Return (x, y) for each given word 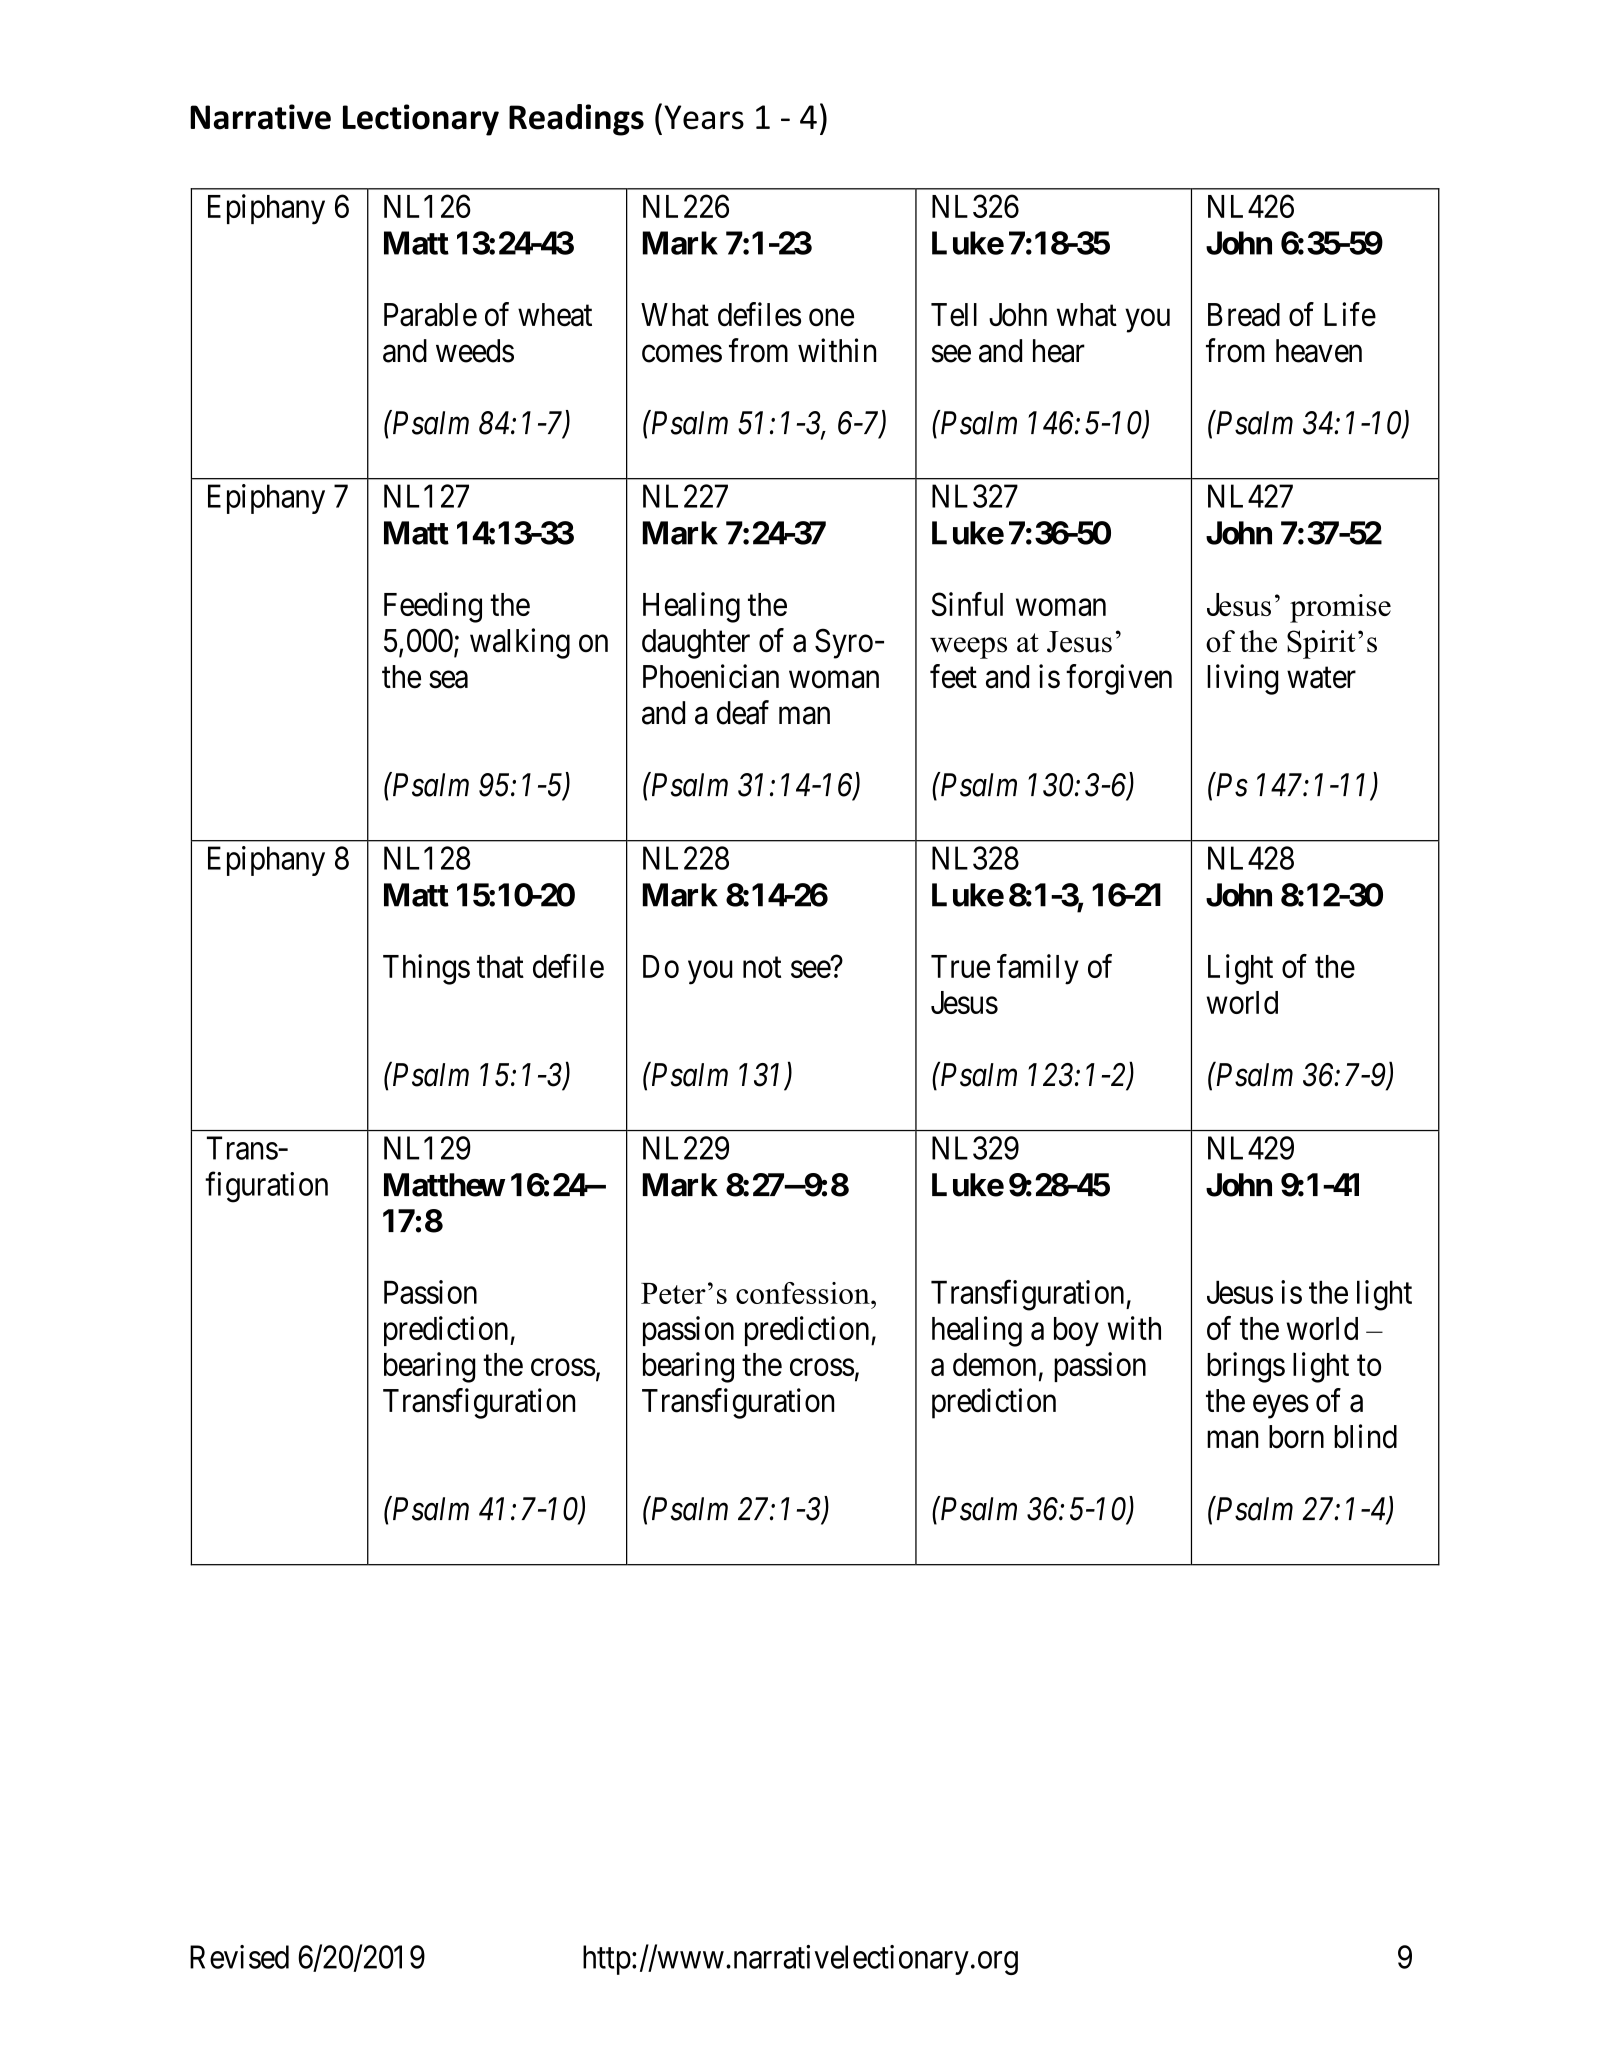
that (500, 966)
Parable (430, 315)
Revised (239, 1957)
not (762, 967)
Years (704, 117)
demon (994, 1364)
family (1038, 969)
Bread (1244, 315)
